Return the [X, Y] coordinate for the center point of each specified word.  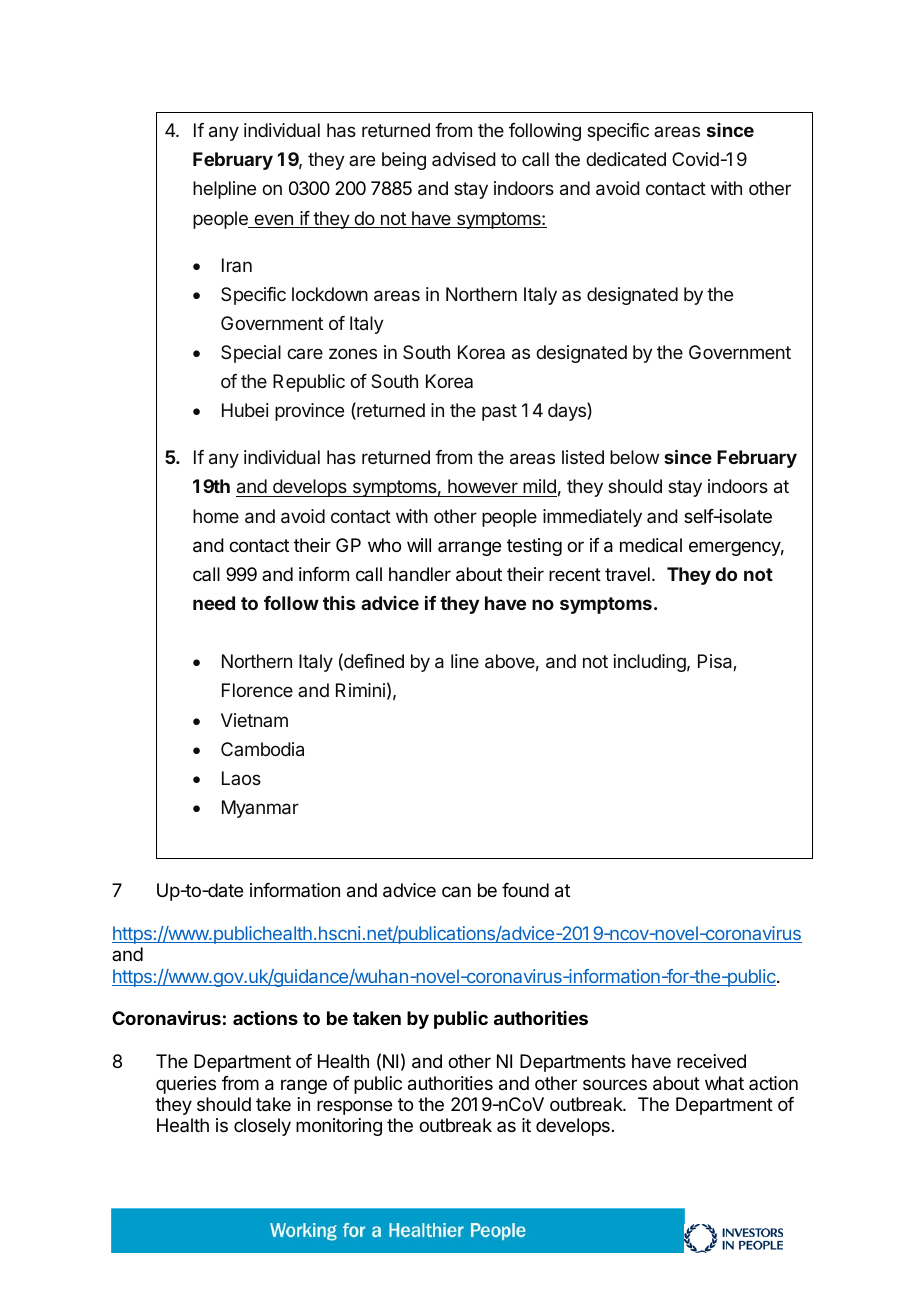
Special [251, 354]
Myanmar [260, 809]
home [216, 516]
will [419, 545]
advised [464, 159]
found [525, 890]
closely [262, 1127]
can [456, 891]
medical [651, 545]
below [634, 457]
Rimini [360, 690]
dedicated [626, 159]
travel [627, 574]
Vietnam [254, 720]
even [273, 221]
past [499, 412]
